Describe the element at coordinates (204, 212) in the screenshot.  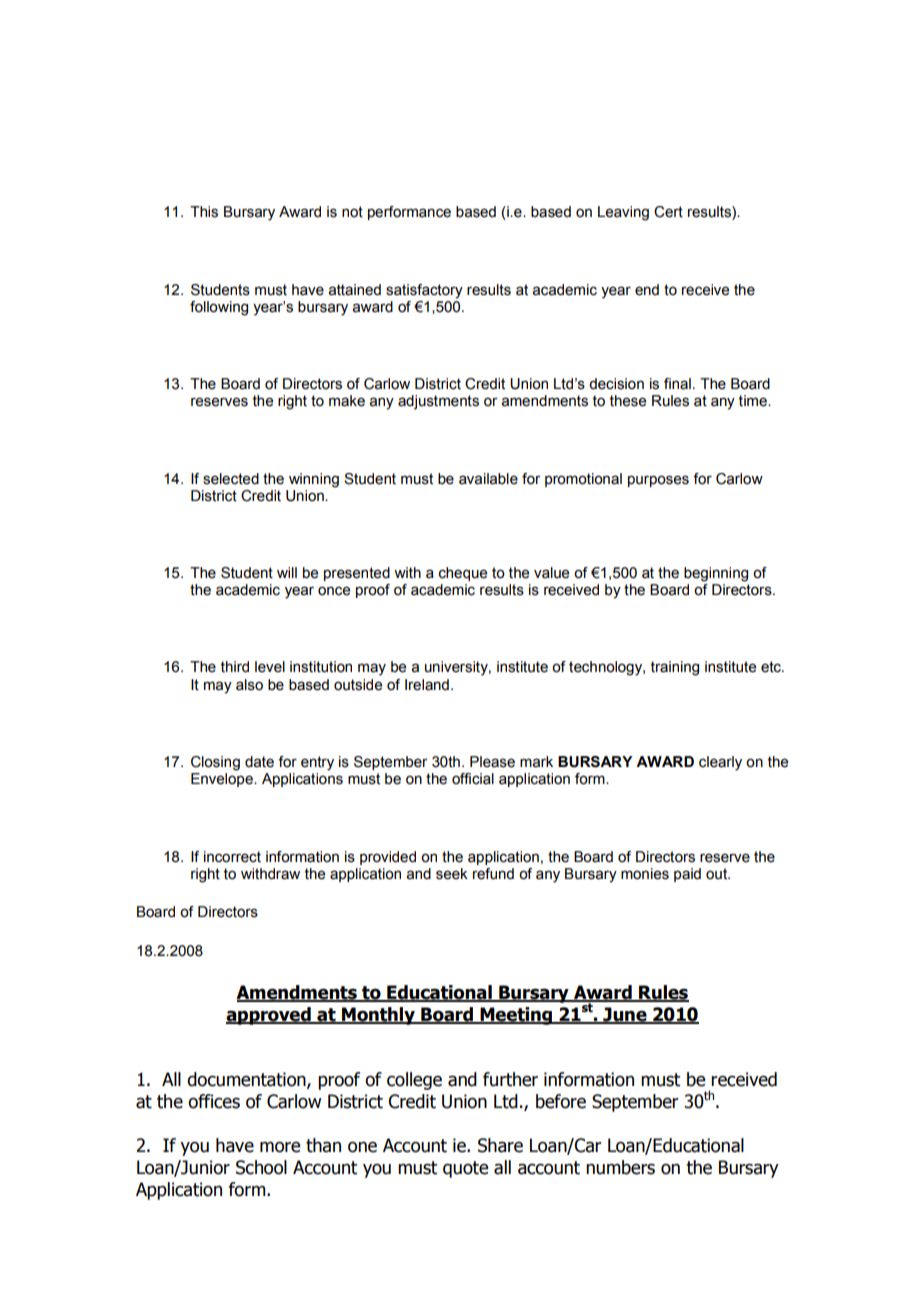
I see `This` at that location.
